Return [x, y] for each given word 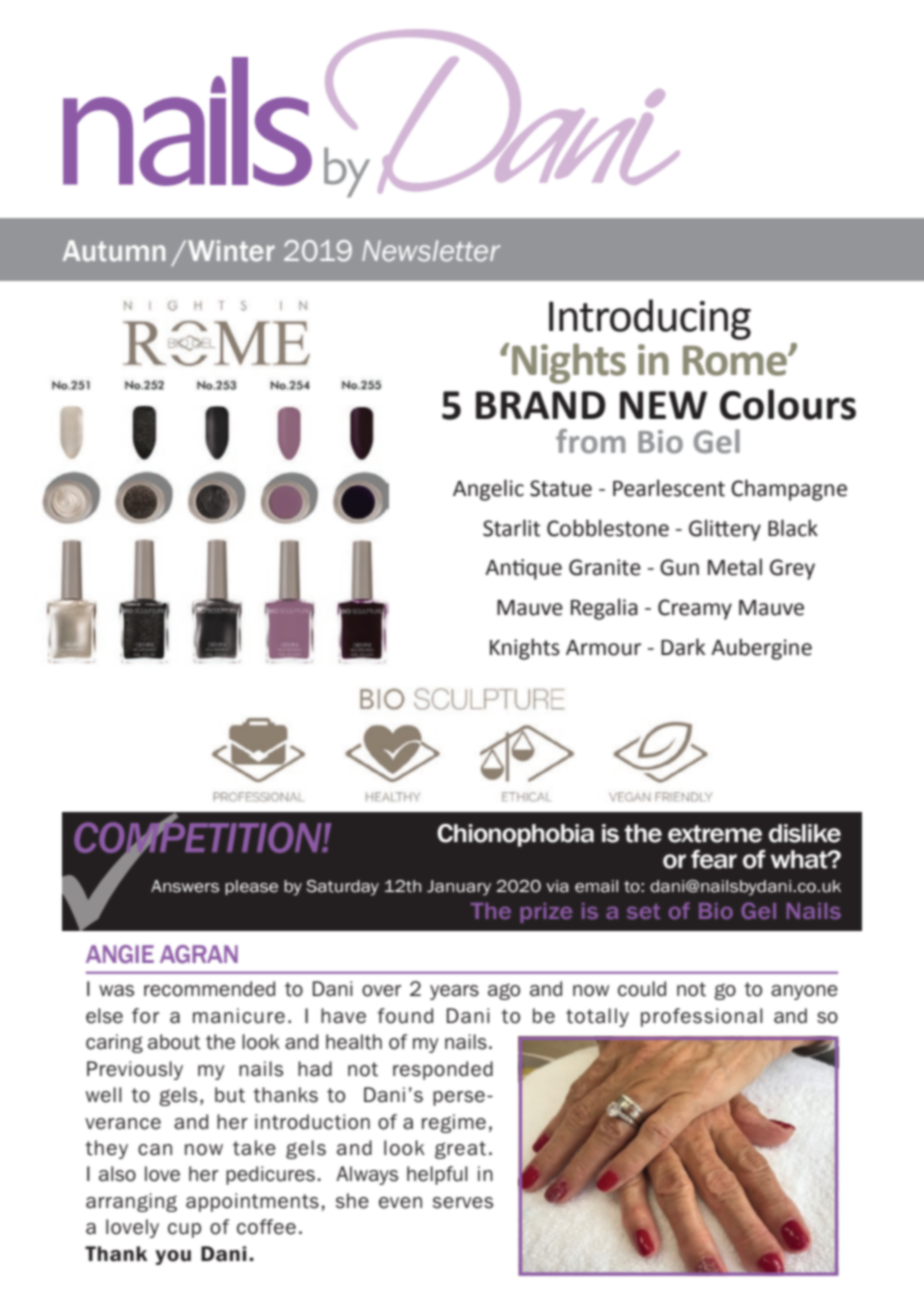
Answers [185, 886]
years [454, 992]
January [459, 888]
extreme [715, 834]
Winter [231, 251]
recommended [209, 989]
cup [184, 1230]
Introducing [650, 319]
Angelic [488, 490]
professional [701, 1017]
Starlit [511, 528]
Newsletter [431, 251]
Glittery [725, 530]
